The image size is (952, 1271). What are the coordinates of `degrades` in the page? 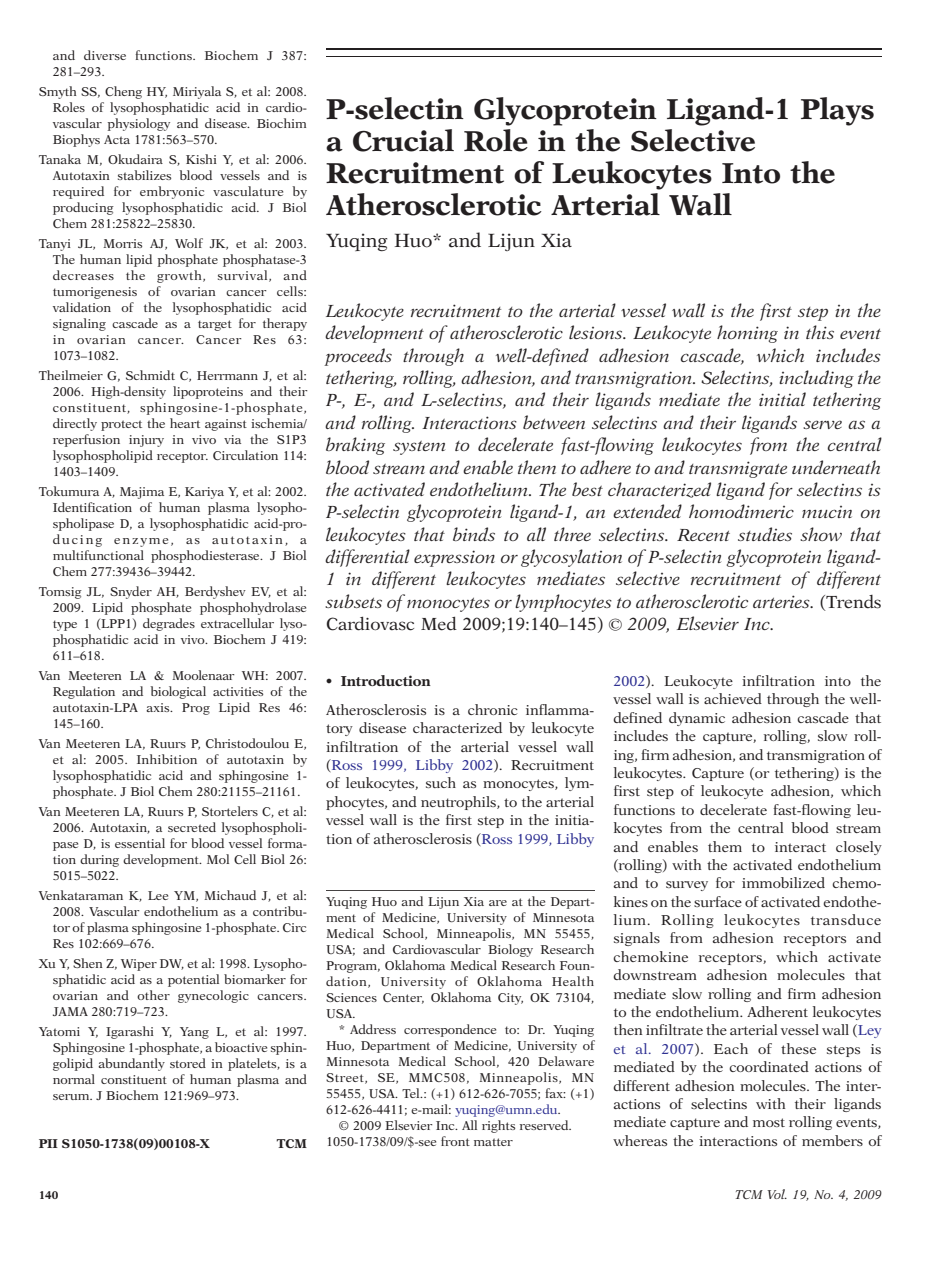 It's located at (169, 624).
